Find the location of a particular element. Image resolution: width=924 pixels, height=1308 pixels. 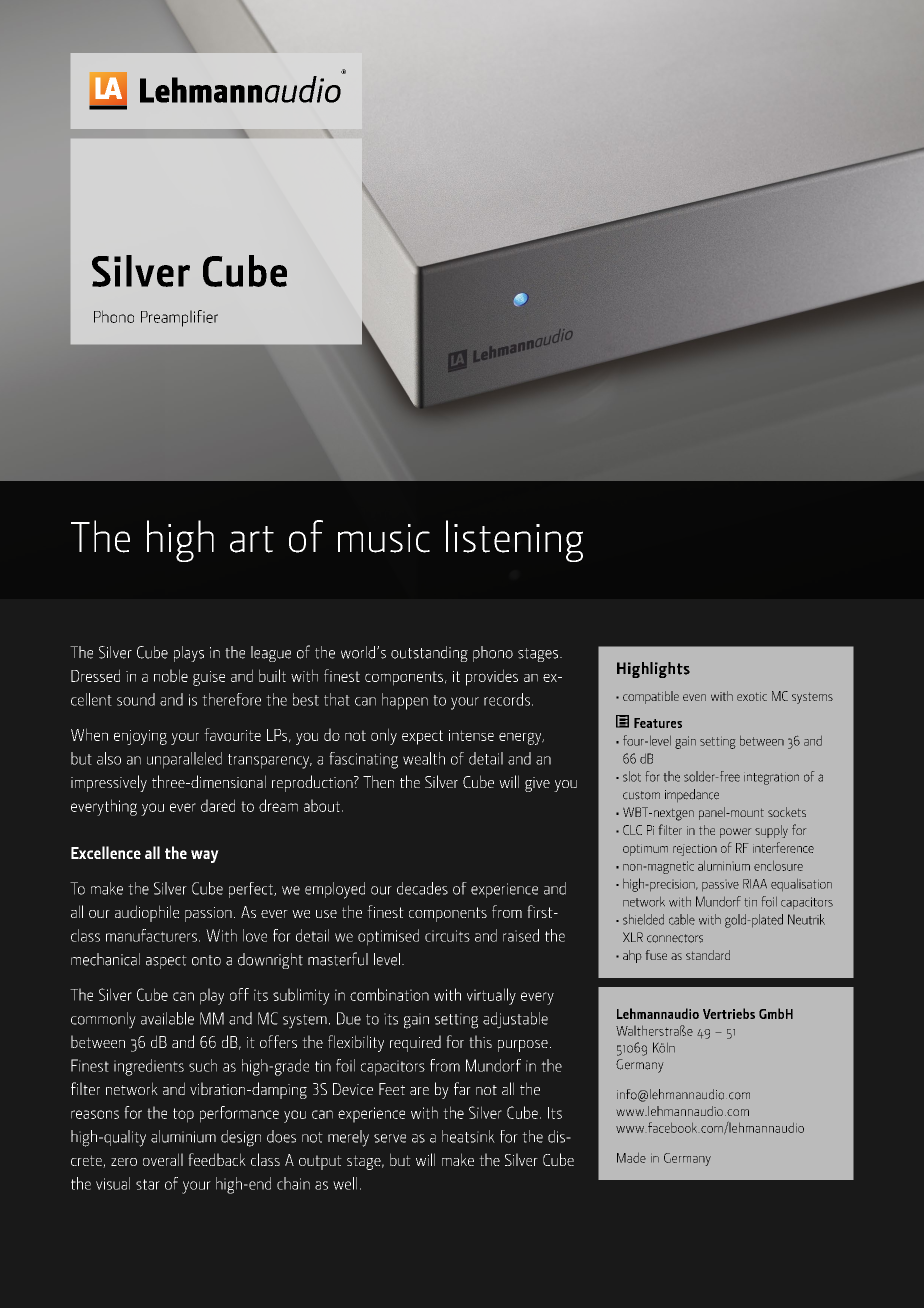

circuits is located at coordinates (447, 936).
